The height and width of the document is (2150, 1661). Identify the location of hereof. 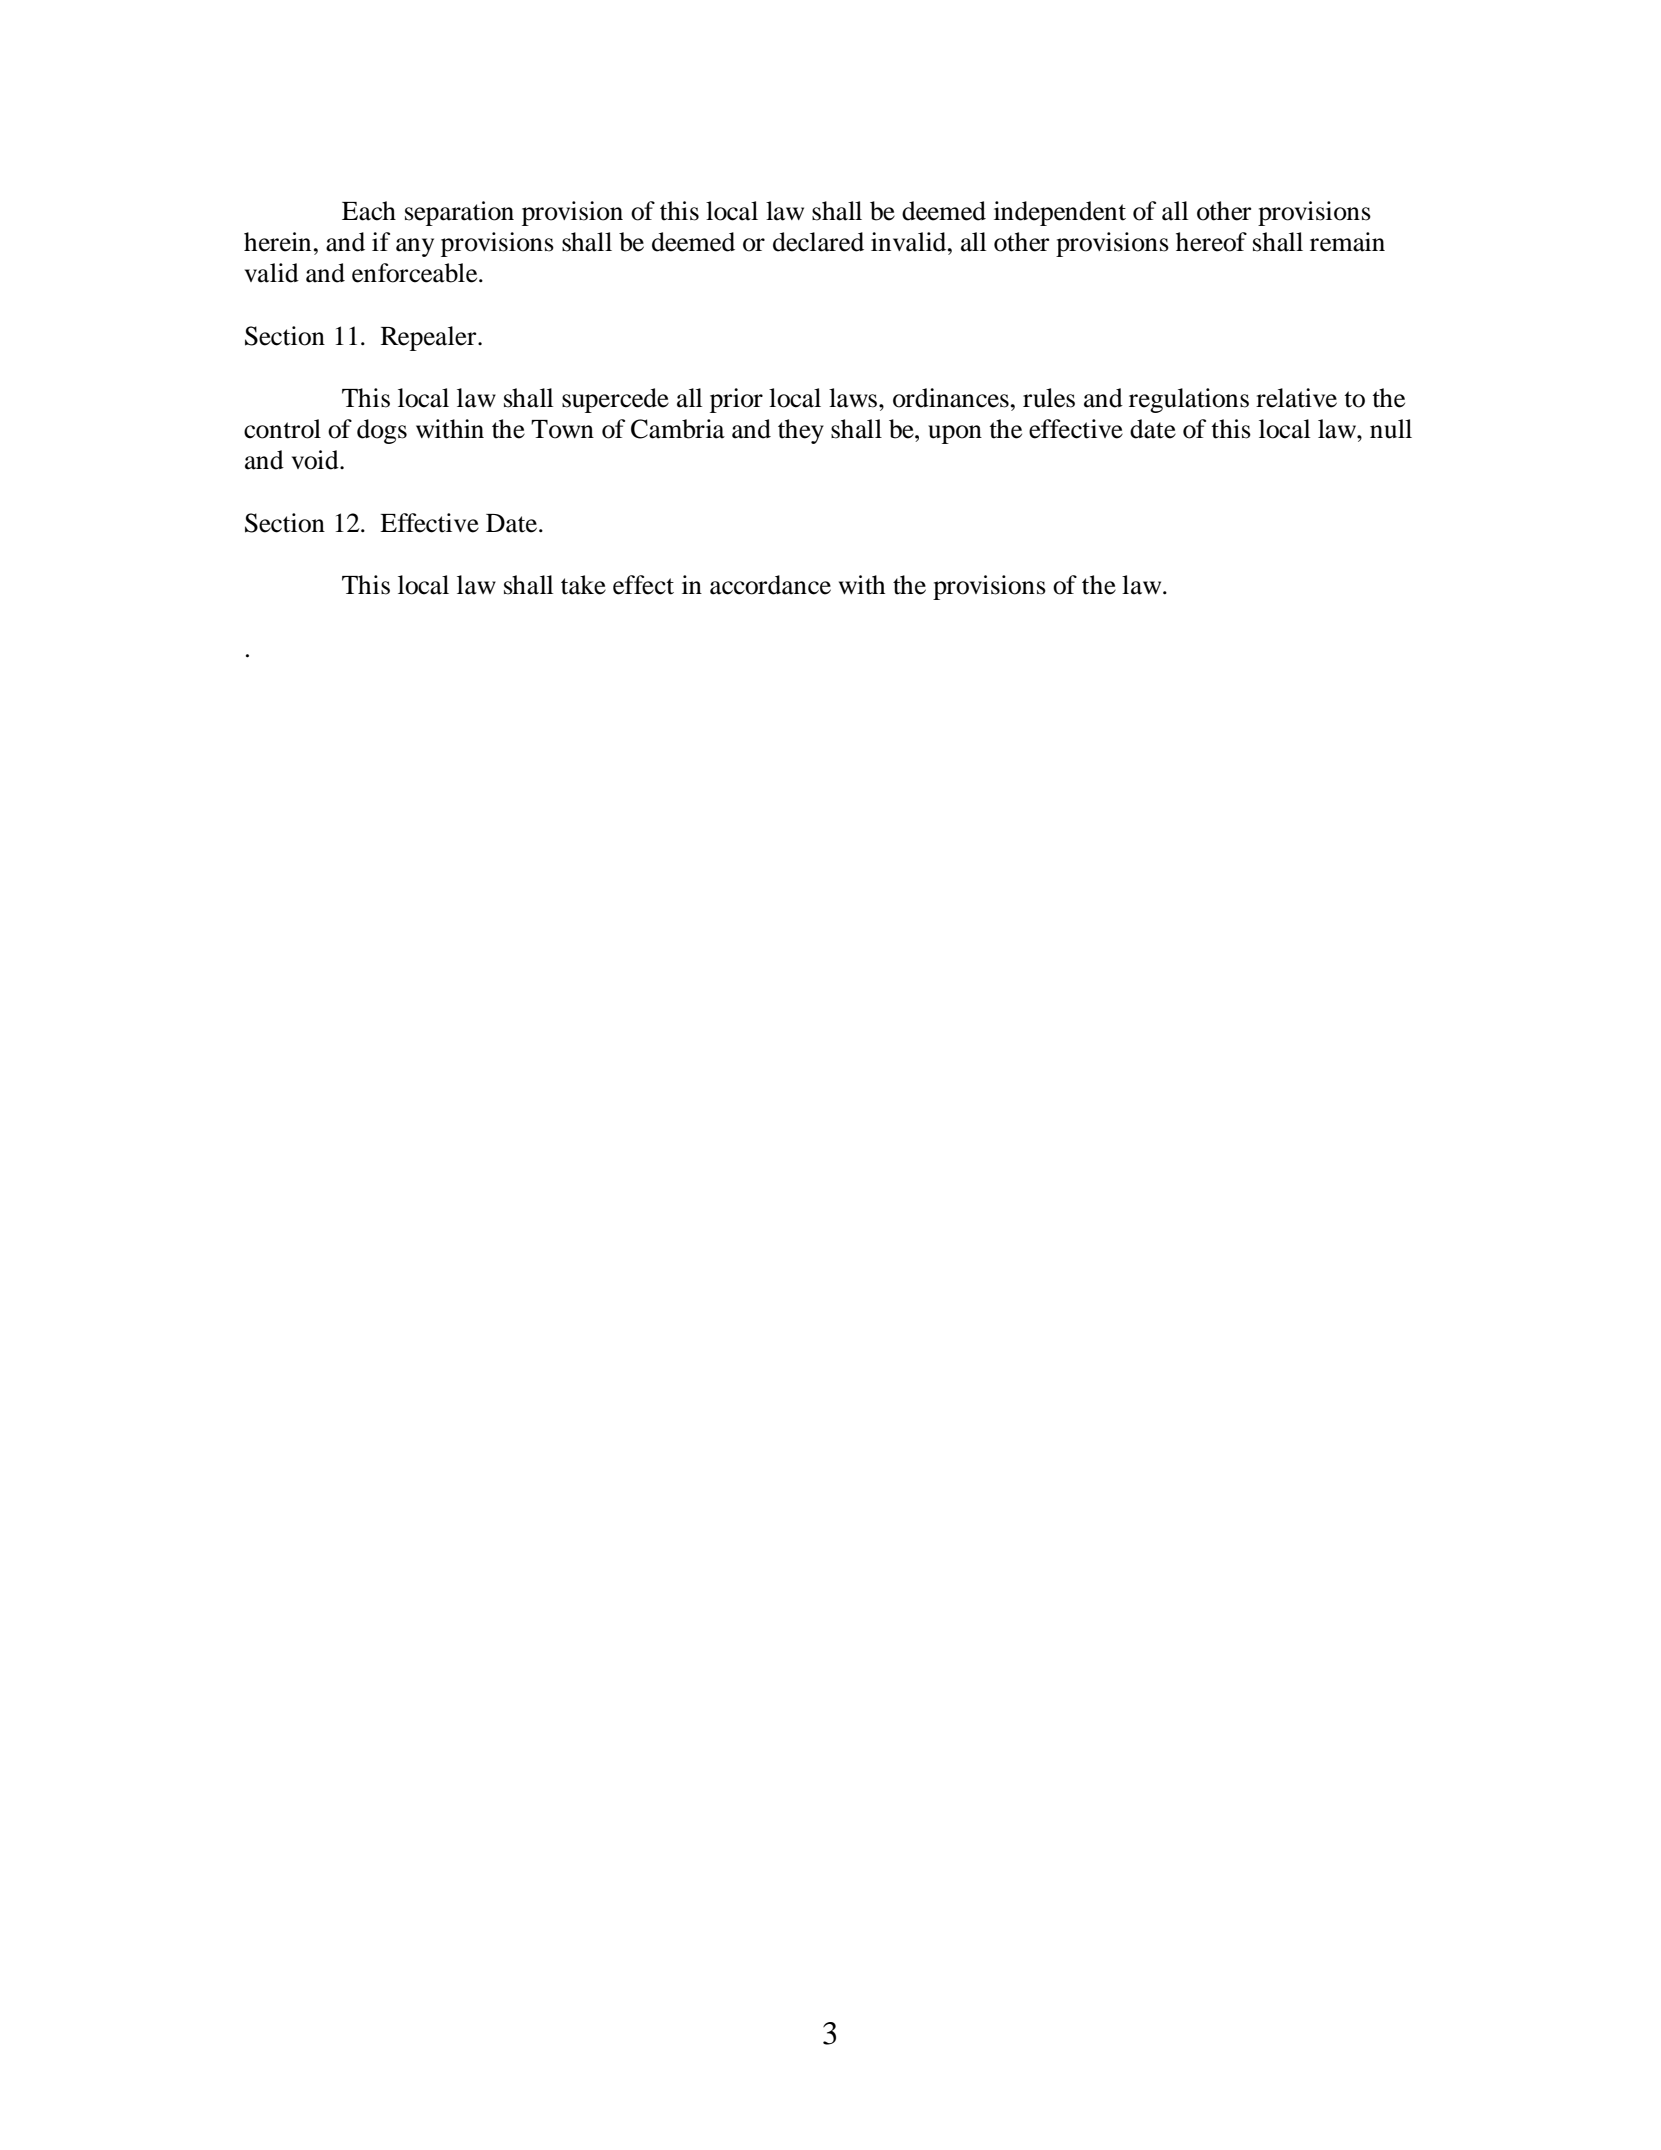
(1211, 242).
